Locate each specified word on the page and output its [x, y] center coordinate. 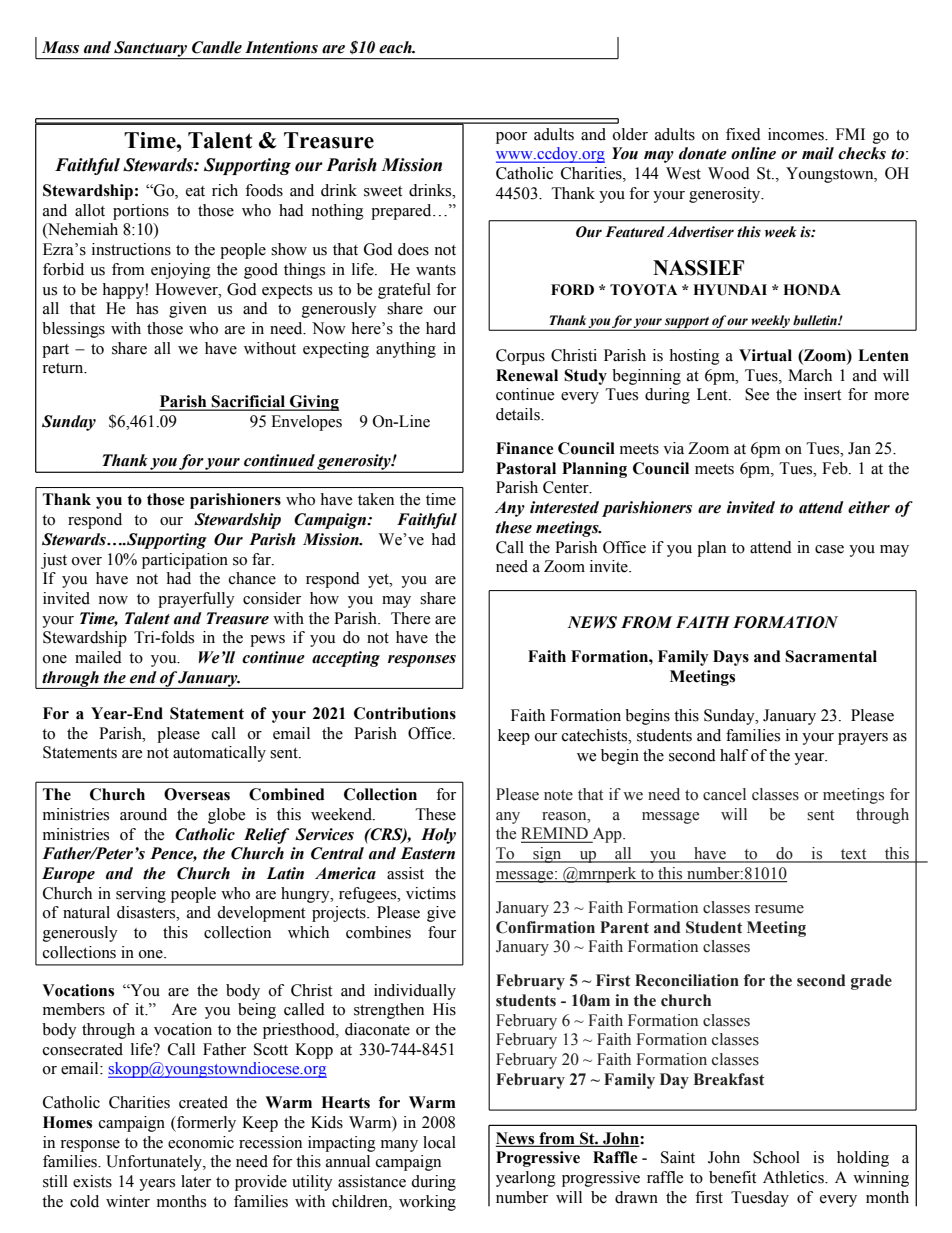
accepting [346, 659]
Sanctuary [150, 50]
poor [511, 138]
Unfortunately [155, 1163]
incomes [797, 134]
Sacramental [831, 656]
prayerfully [196, 600]
